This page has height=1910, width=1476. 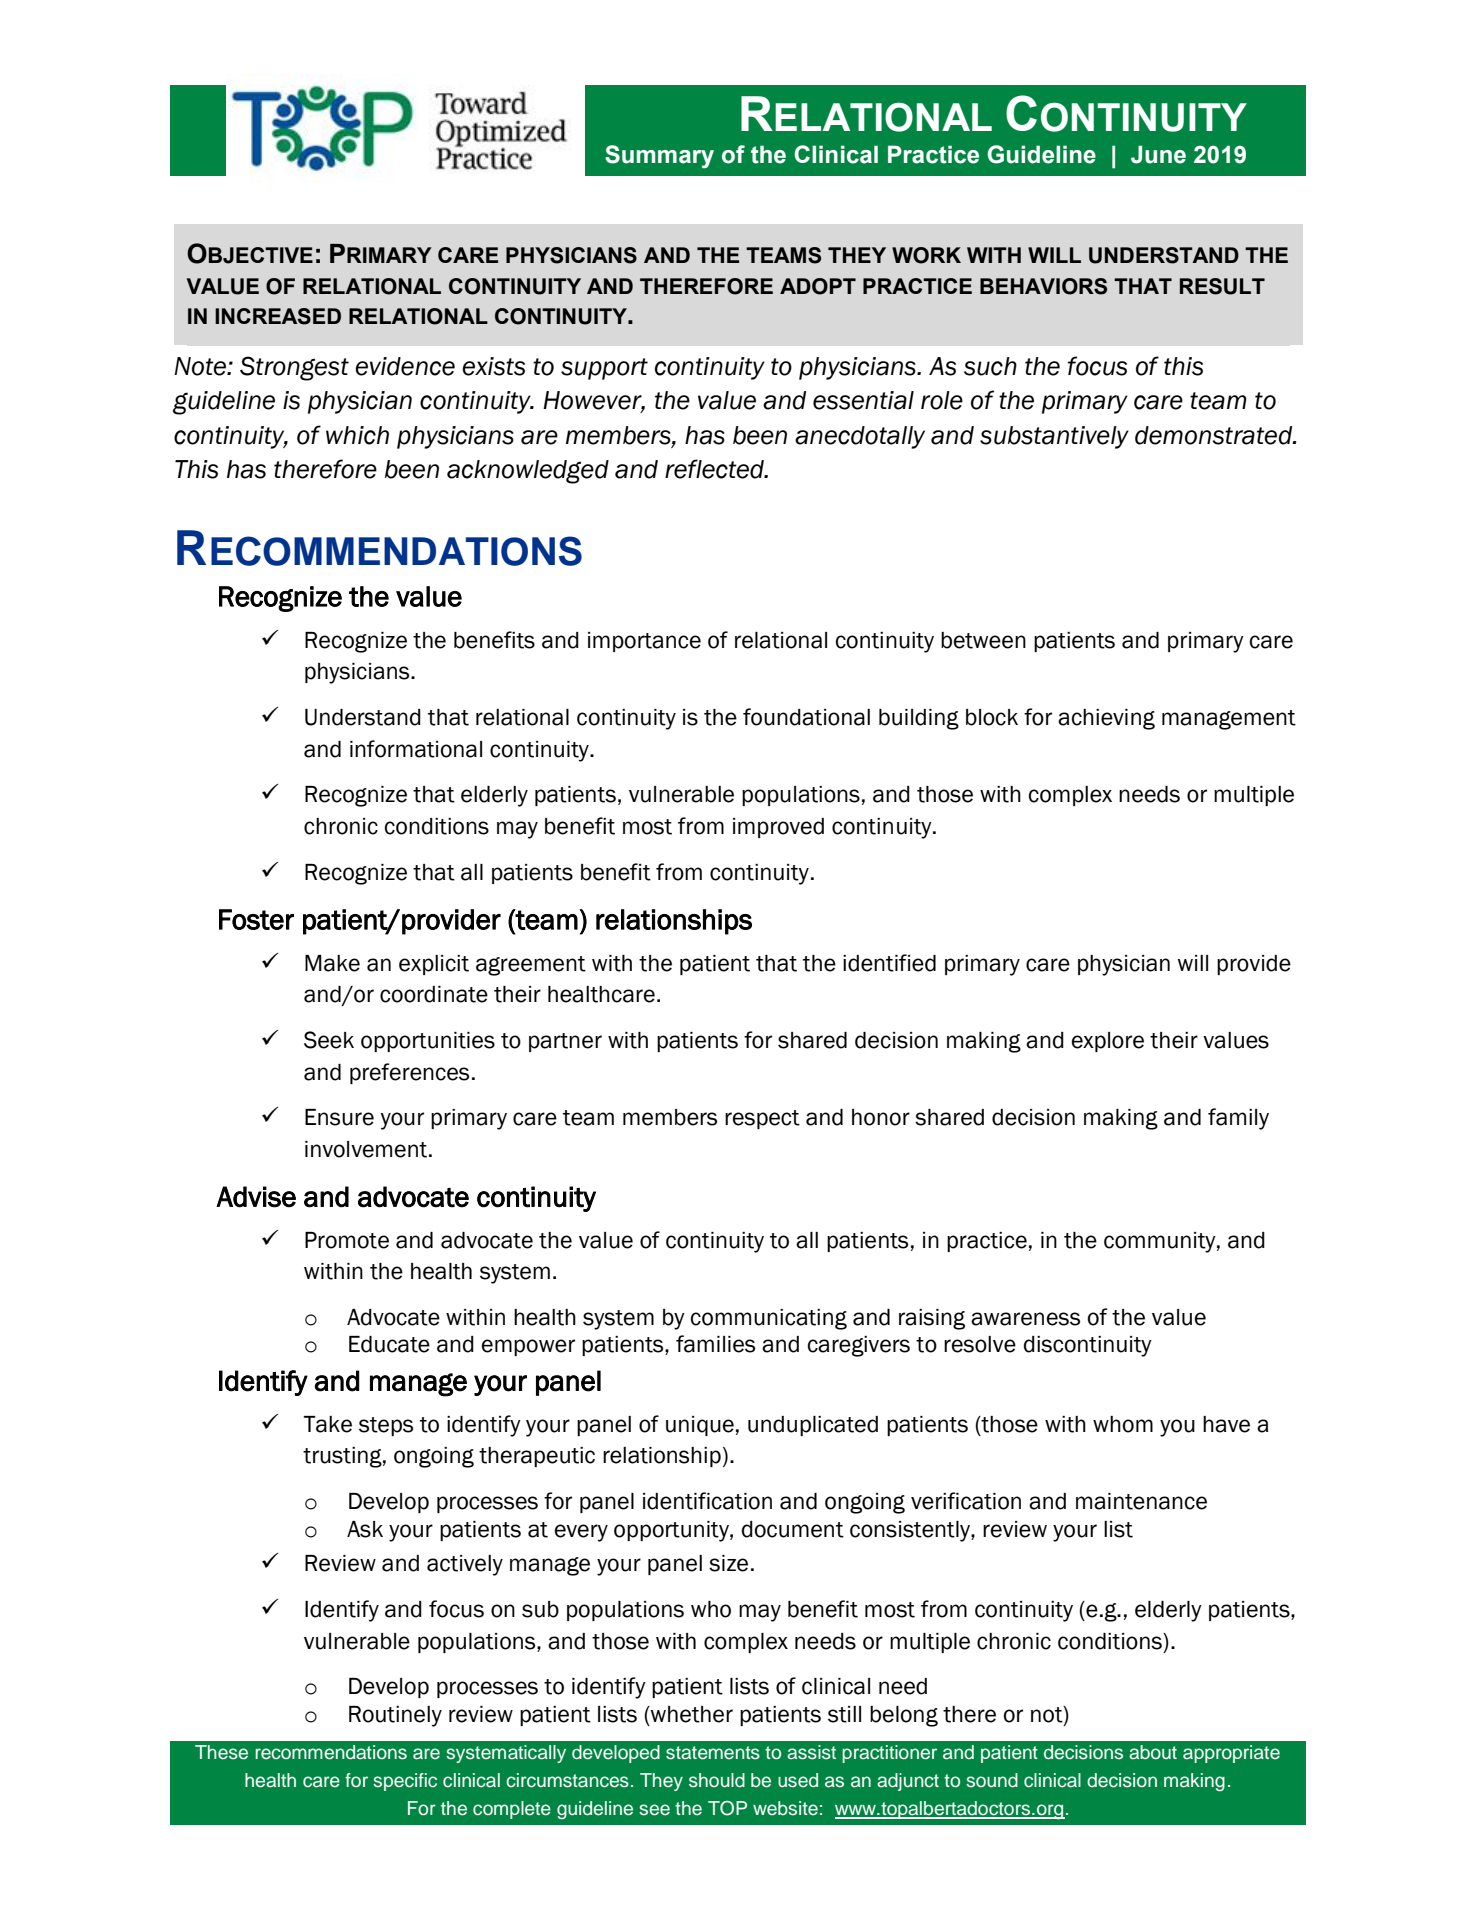 What do you see at coordinates (1158, 154) in the page?
I see `June` at bounding box center [1158, 154].
